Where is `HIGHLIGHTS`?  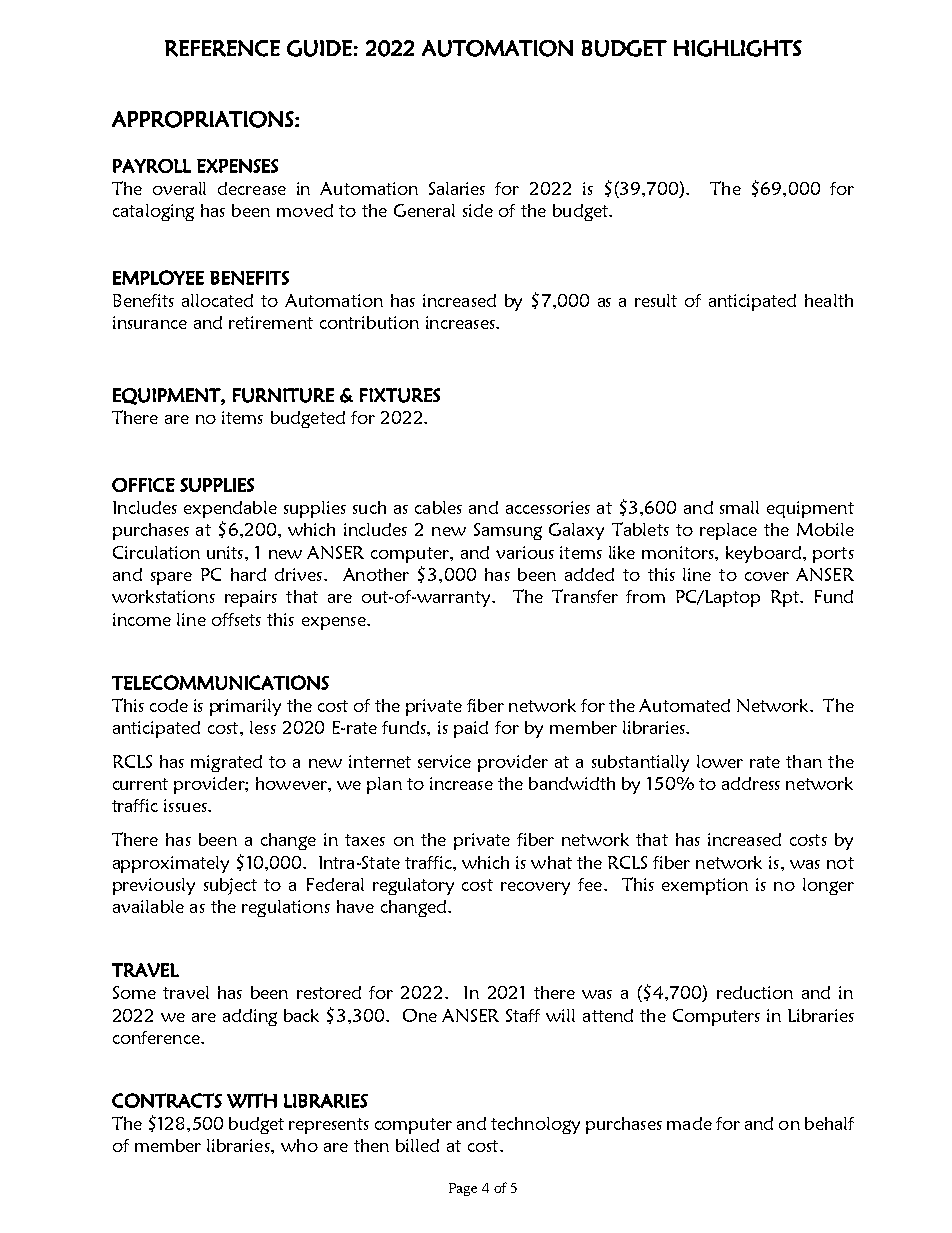
HIGHLIGHTS is located at coordinates (738, 48).
